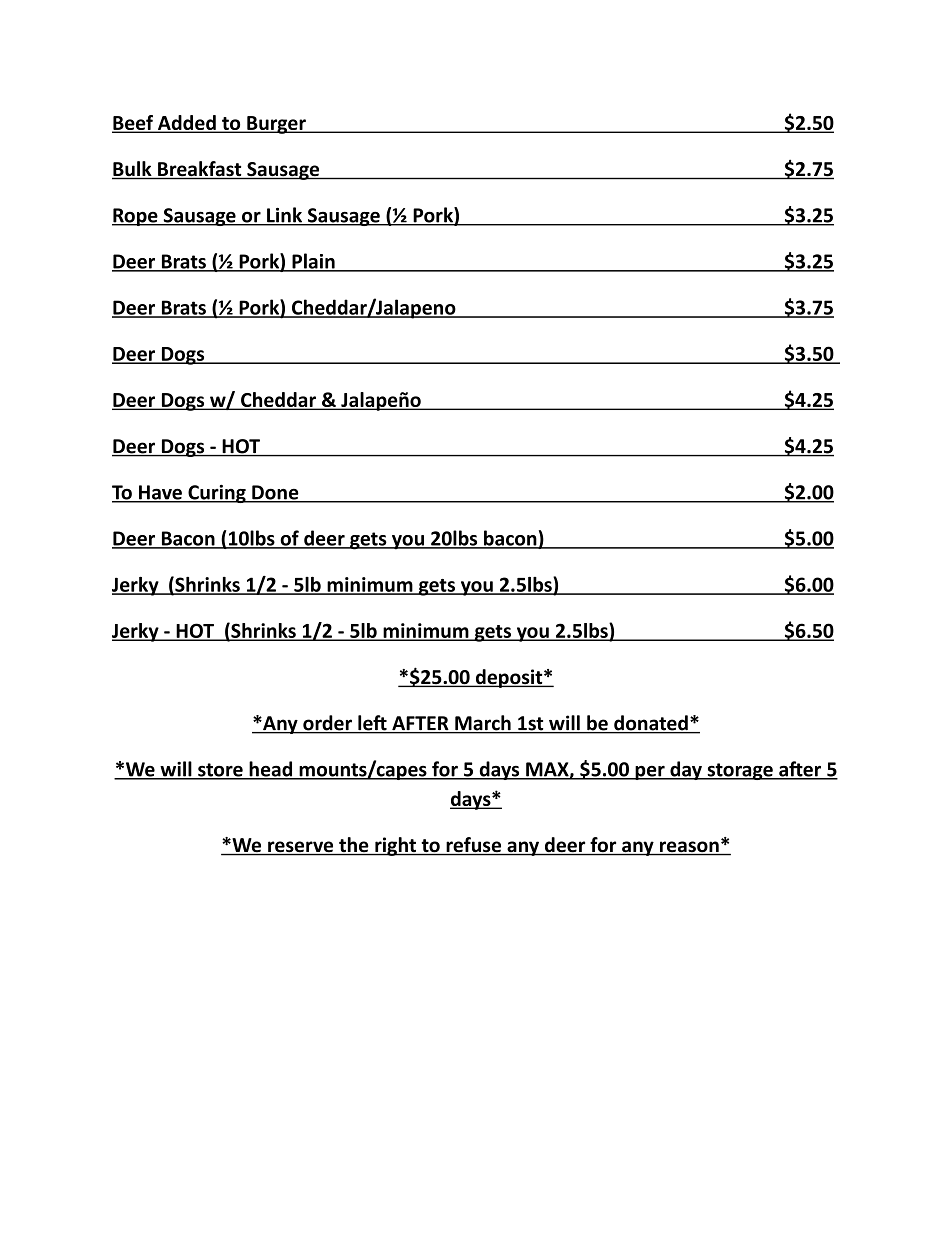  What do you see at coordinates (275, 493) in the document?
I see `Done` at bounding box center [275, 493].
